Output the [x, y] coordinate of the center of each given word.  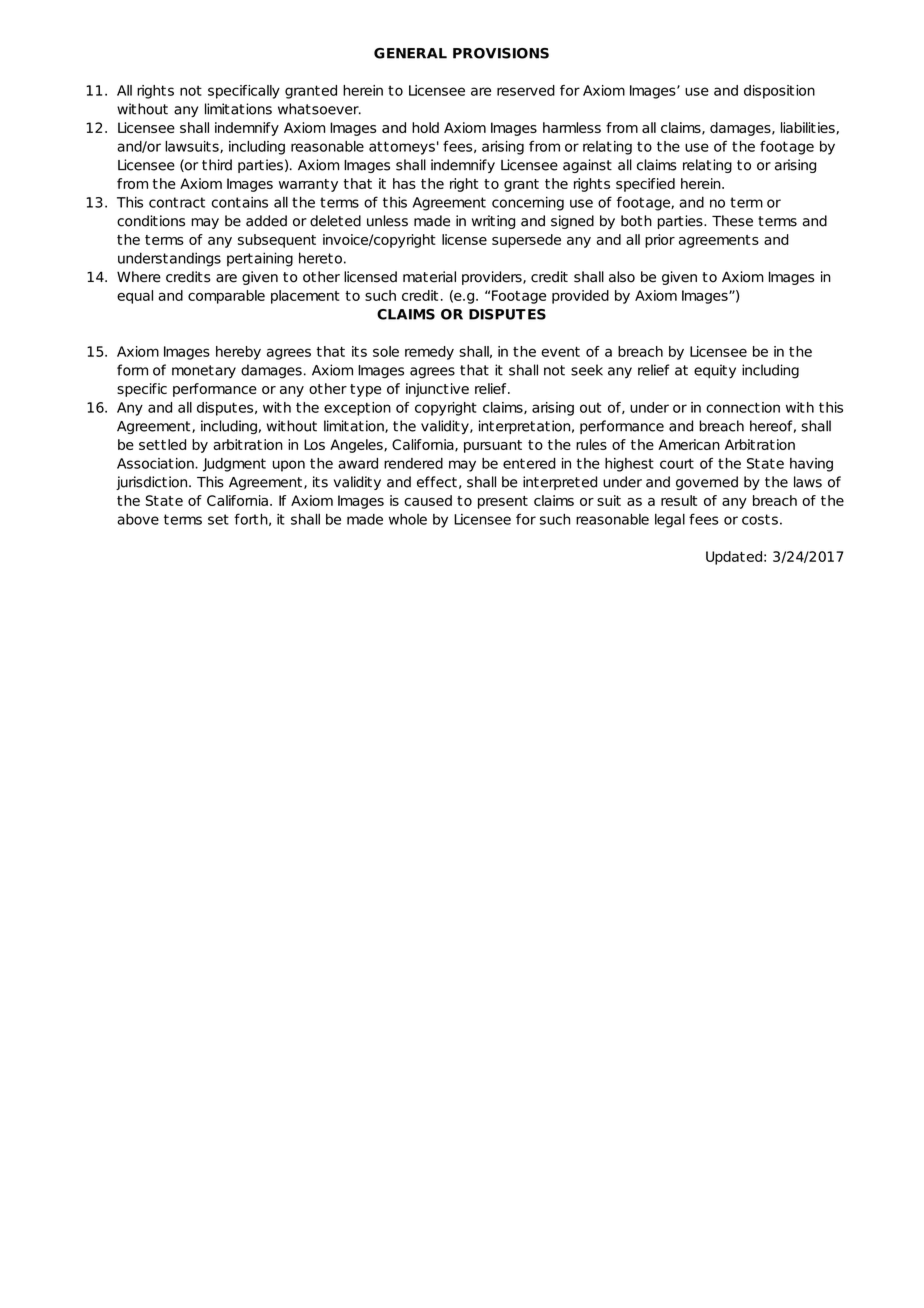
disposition [779, 92]
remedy [429, 353]
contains [240, 202]
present [503, 502]
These [732, 221]
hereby [238, 353]
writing [493, 222]
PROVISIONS [501, 53]
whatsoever [319, 109]
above [138, 519]
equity [715, 371]
